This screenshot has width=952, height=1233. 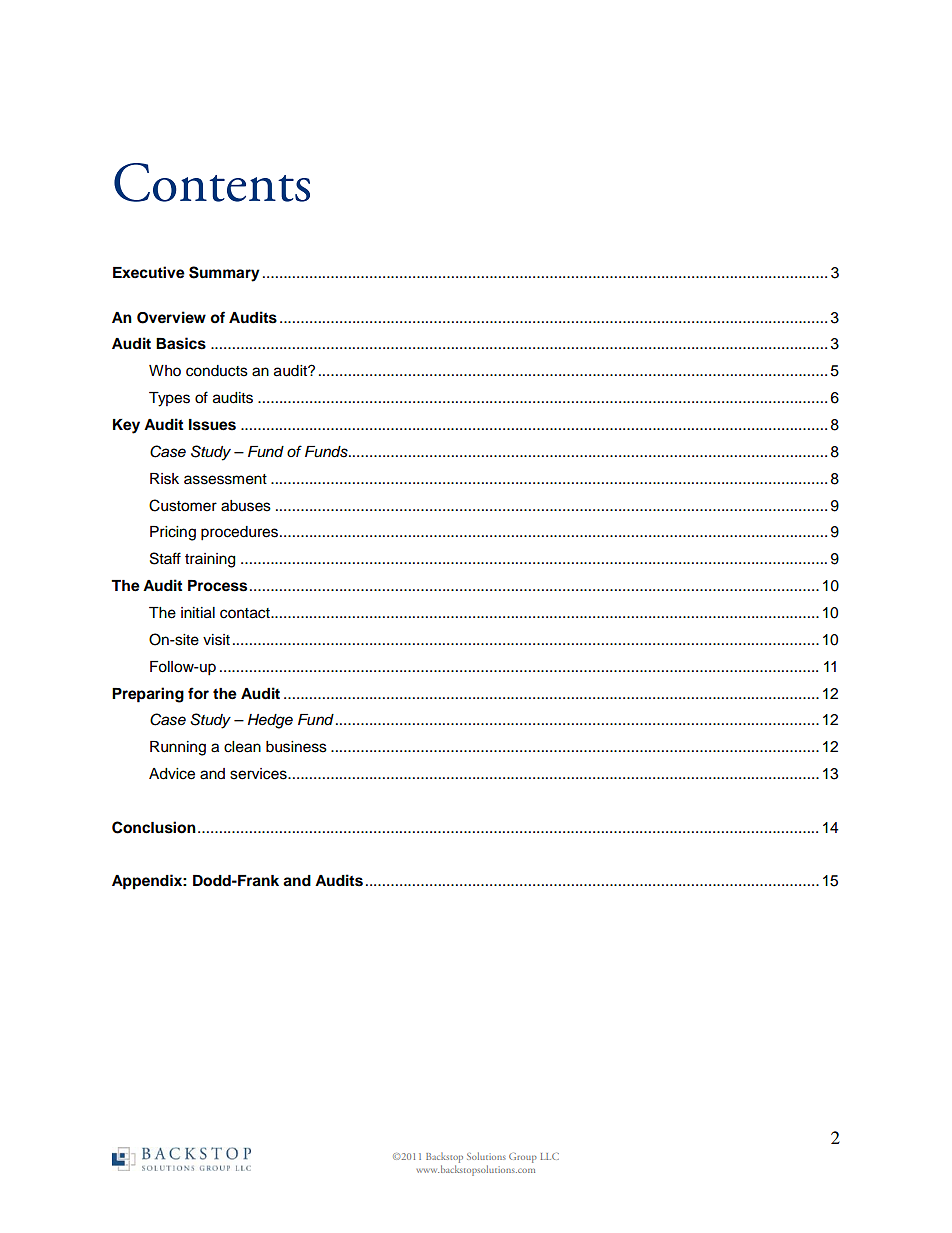 I want to click on conducts, so click(x=217, y=371).
